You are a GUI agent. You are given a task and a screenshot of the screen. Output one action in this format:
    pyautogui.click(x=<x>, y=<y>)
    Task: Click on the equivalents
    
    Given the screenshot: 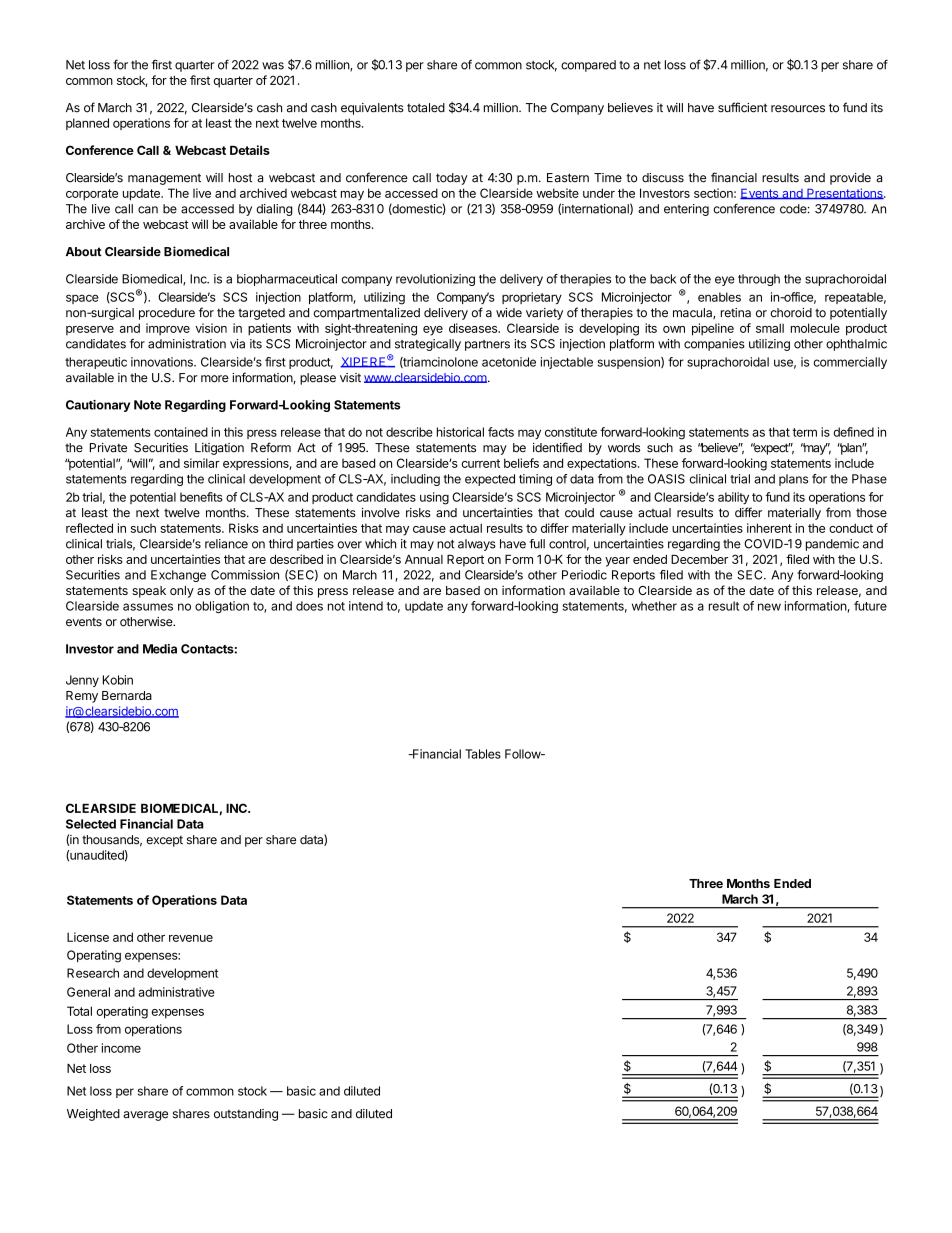 What is the action you would take?
    pyautogui.click(x=372, y=109)
